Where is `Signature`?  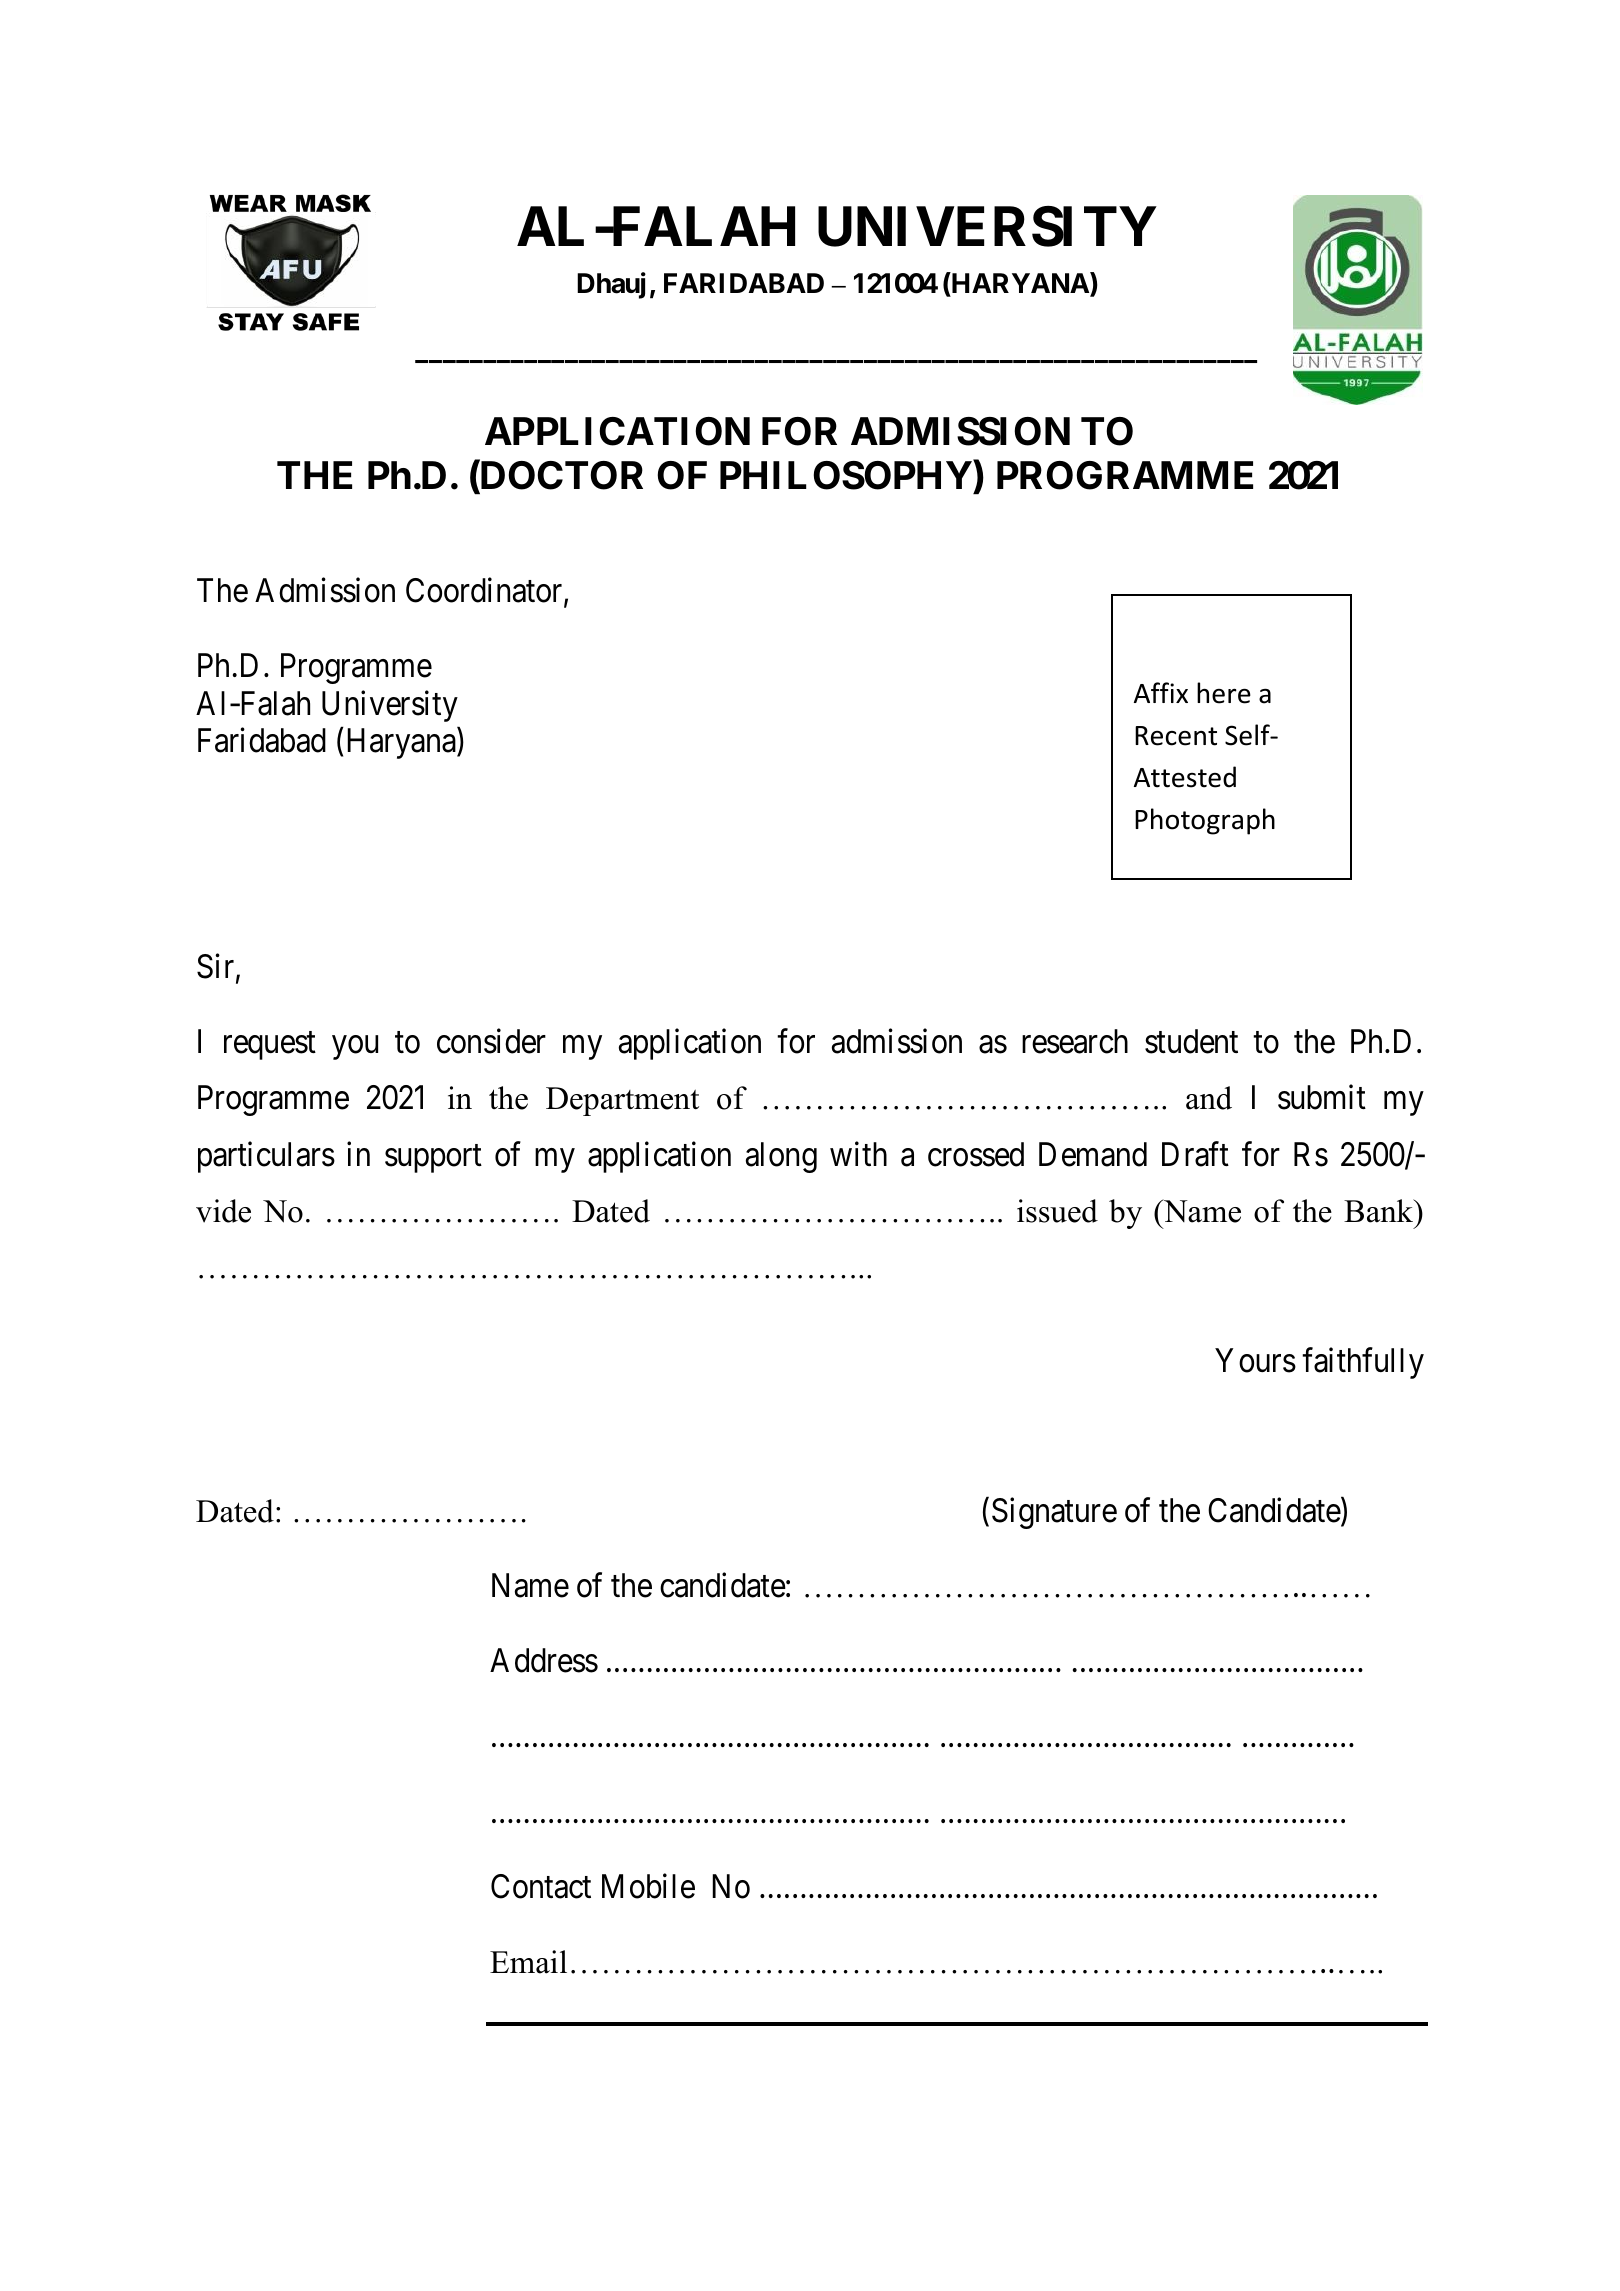 Signature is located at coordinates (1054, 1513).
